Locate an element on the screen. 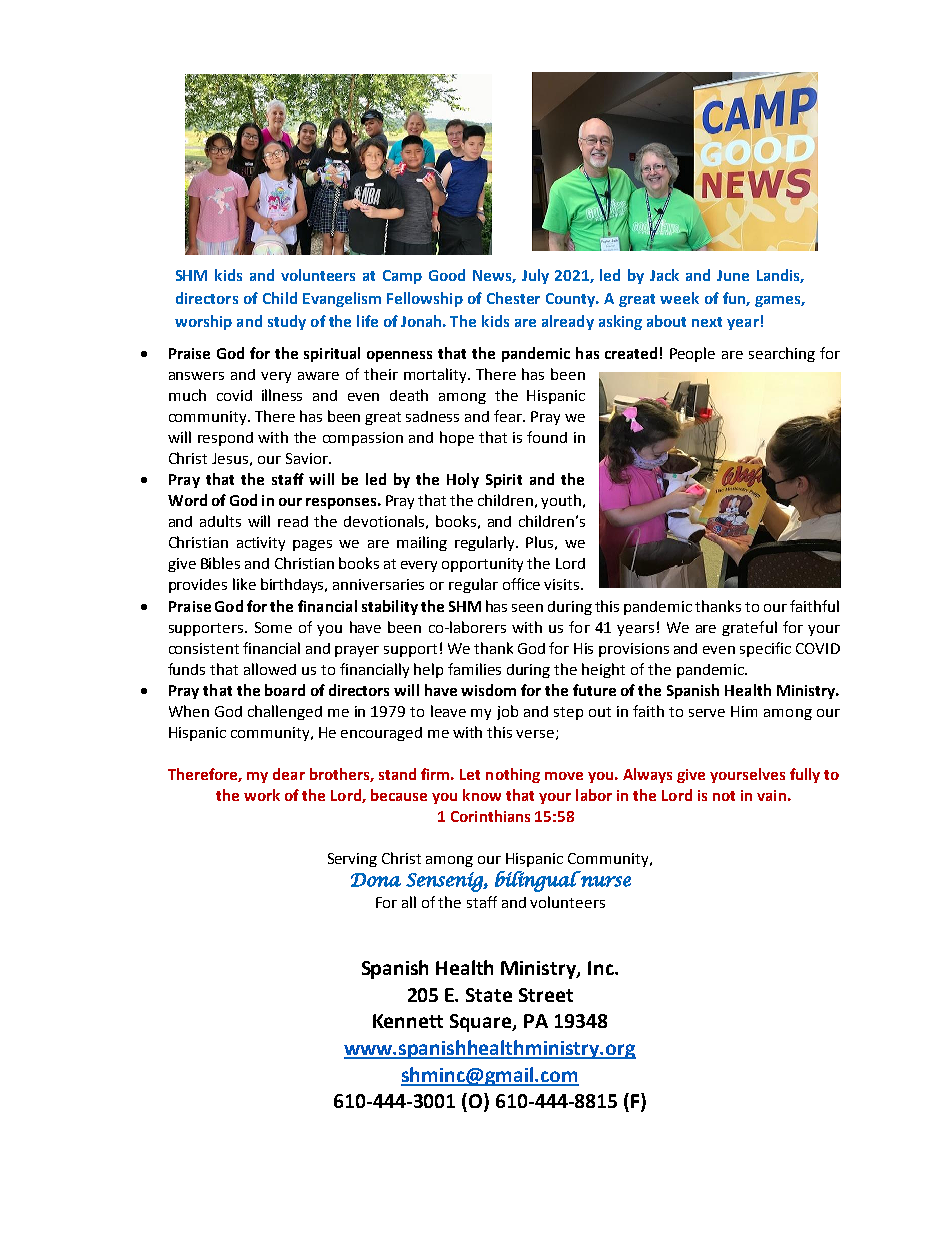  specific is located at coordinates (765, 649).
